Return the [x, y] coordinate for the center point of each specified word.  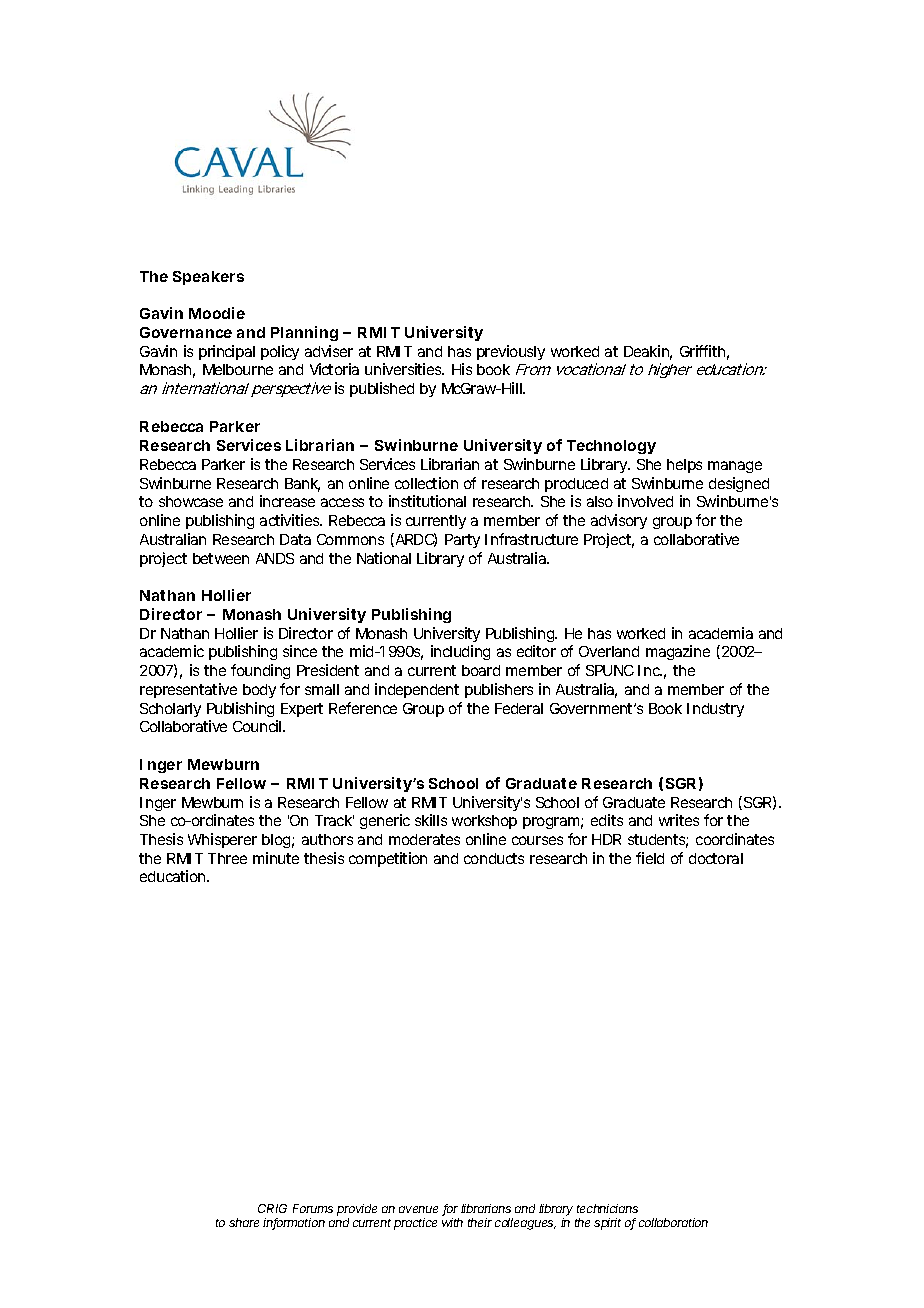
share [244, 1222]
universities [403, 369]
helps [684, 466]
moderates [424, 839]
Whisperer [222, 840]
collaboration [673, 1222]
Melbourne [238, 369]
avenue [418, 1209]
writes [679, 820]
